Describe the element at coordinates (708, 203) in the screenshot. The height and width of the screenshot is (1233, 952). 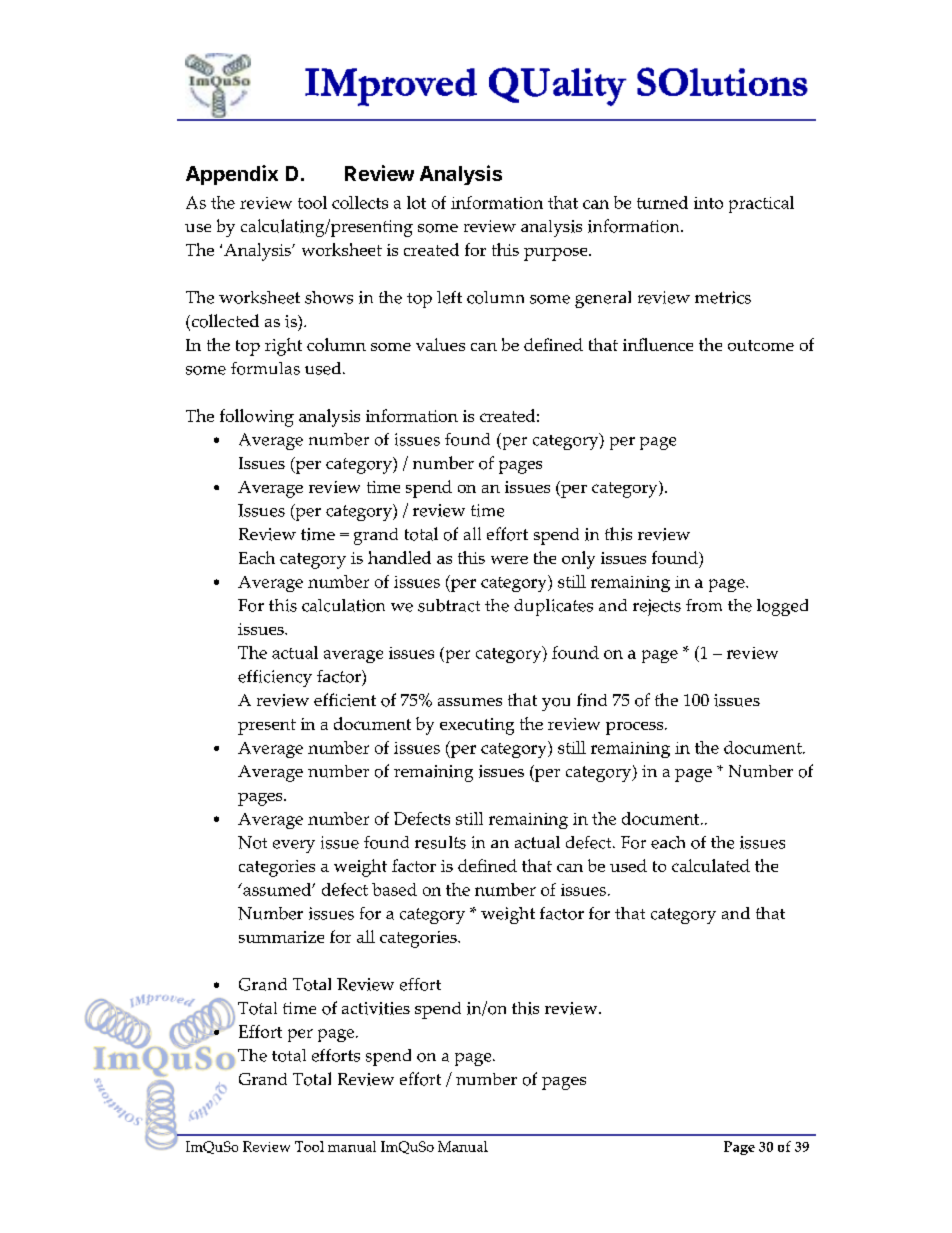
I see `into` at that location.
